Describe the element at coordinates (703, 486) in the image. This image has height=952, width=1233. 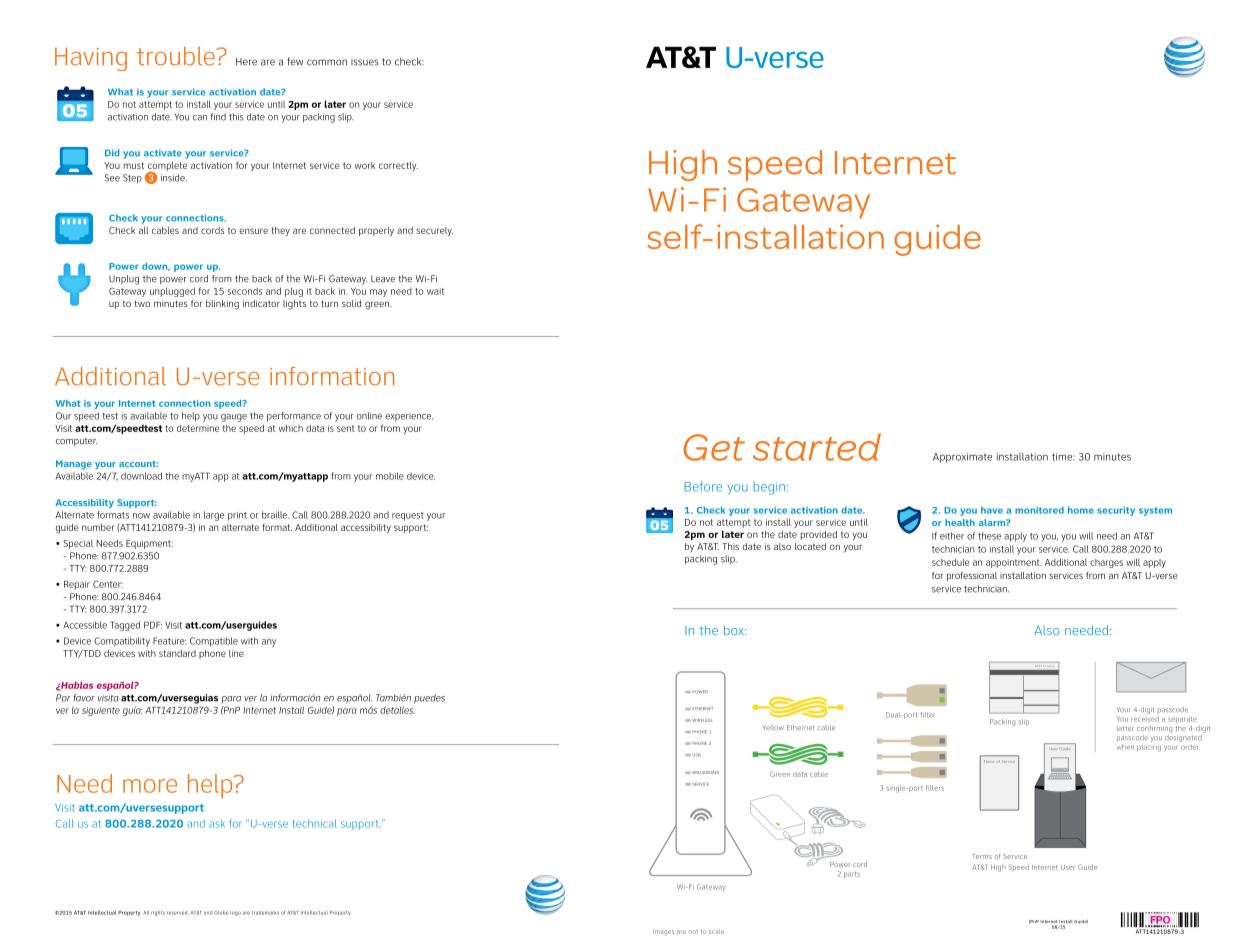
I see `Before` at that location.
